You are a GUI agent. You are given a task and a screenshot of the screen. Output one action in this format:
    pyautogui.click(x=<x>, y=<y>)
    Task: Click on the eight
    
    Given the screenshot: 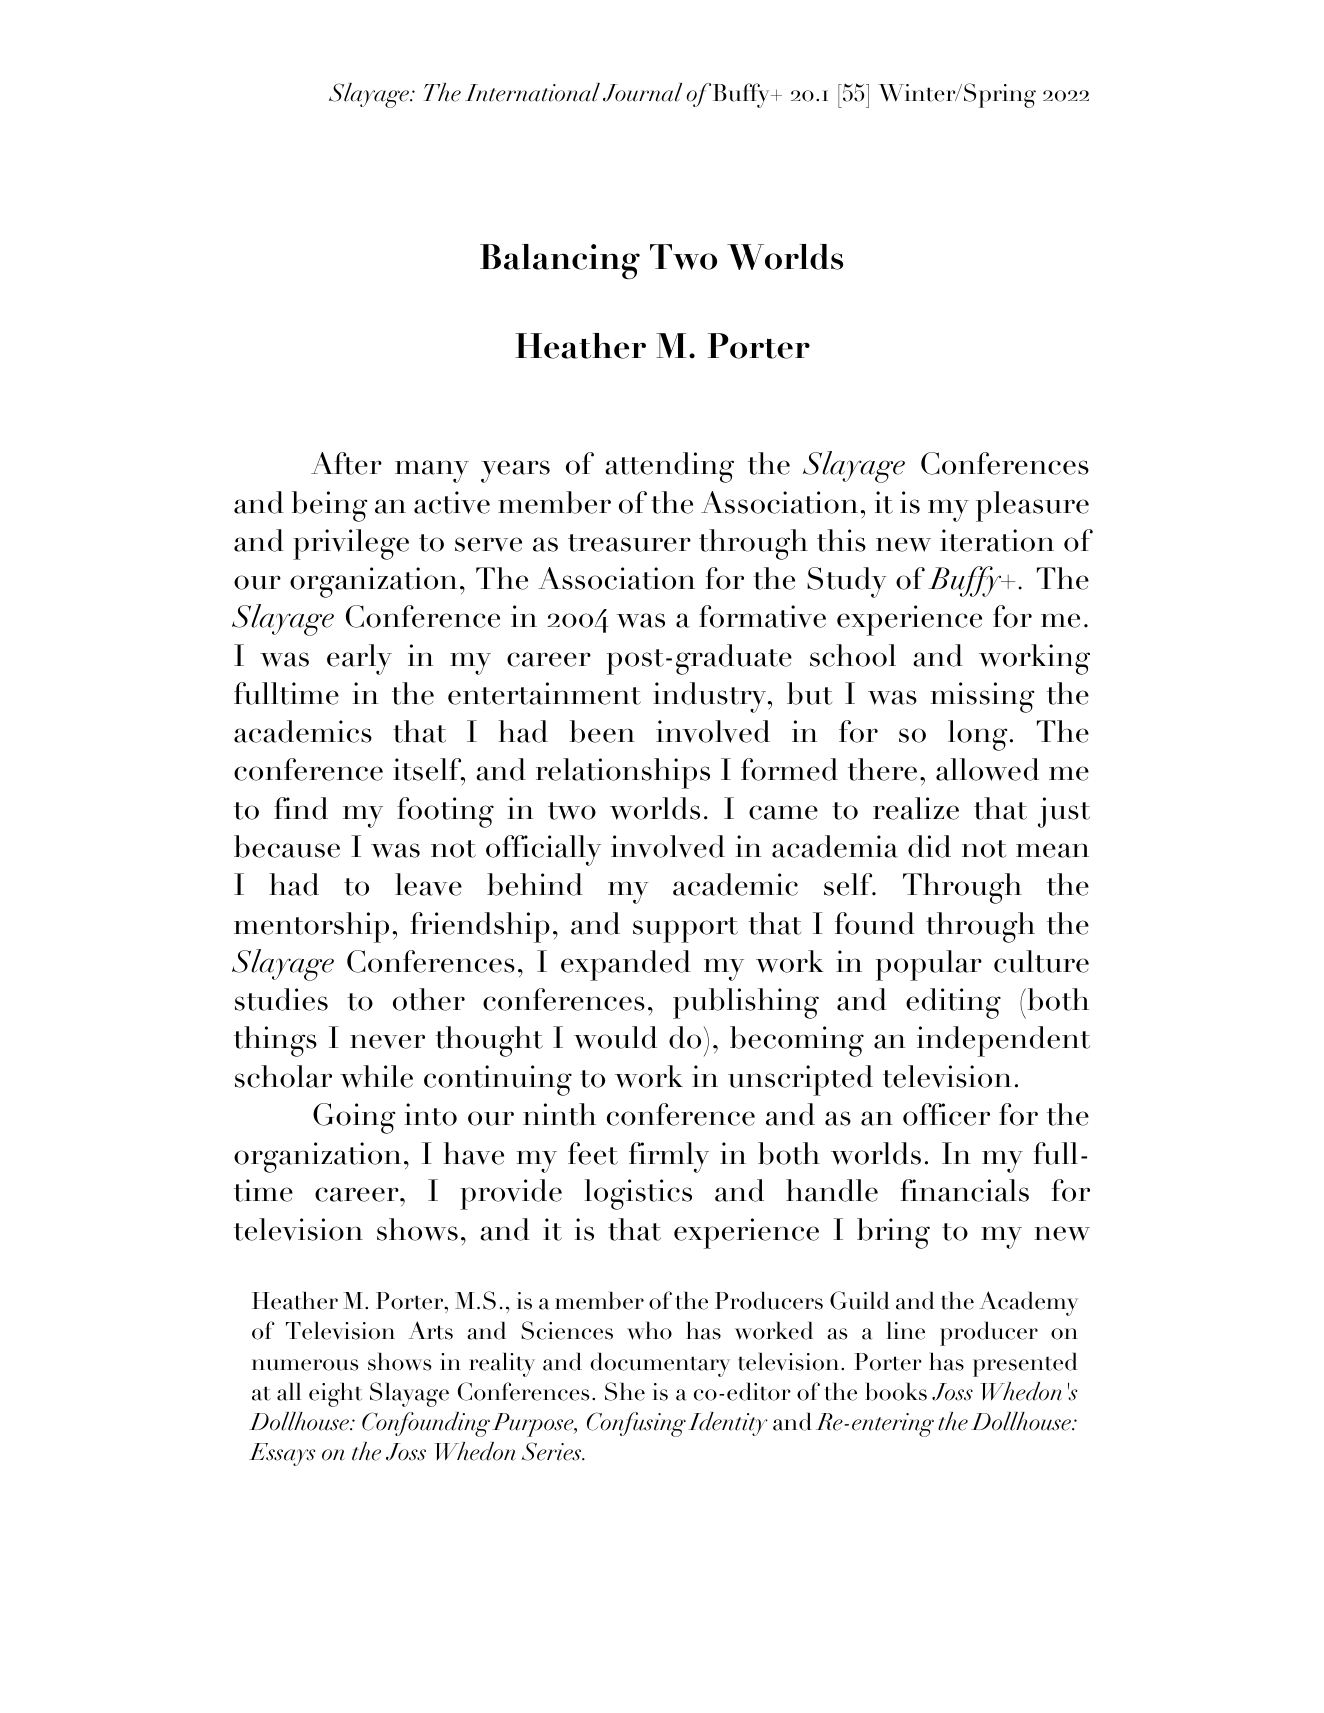 What is the action you would take?
    pyautogui.click(x=335, y=1394)
